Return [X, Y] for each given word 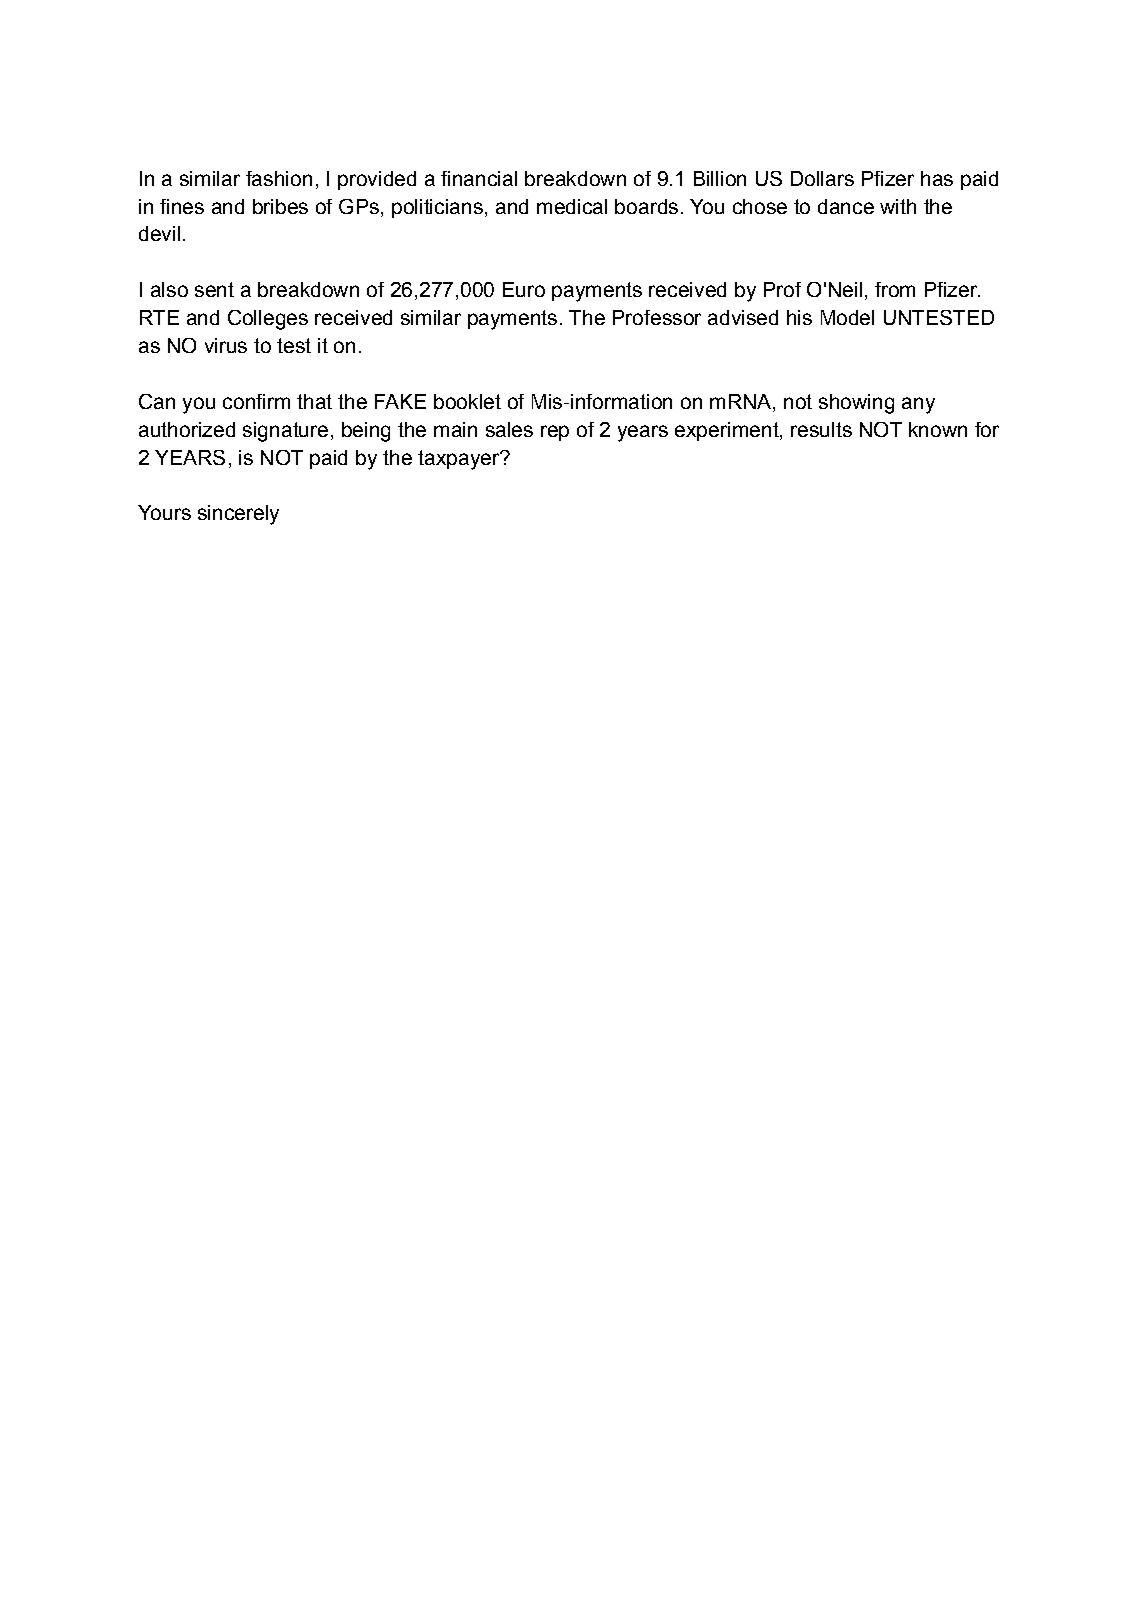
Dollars [822, 178]
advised [743, 317]
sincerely [238, 515]
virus [226, 345]
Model [847, 317]
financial [479, 178]
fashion [279, 178]
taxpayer [460, 460]
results [821, 429]
